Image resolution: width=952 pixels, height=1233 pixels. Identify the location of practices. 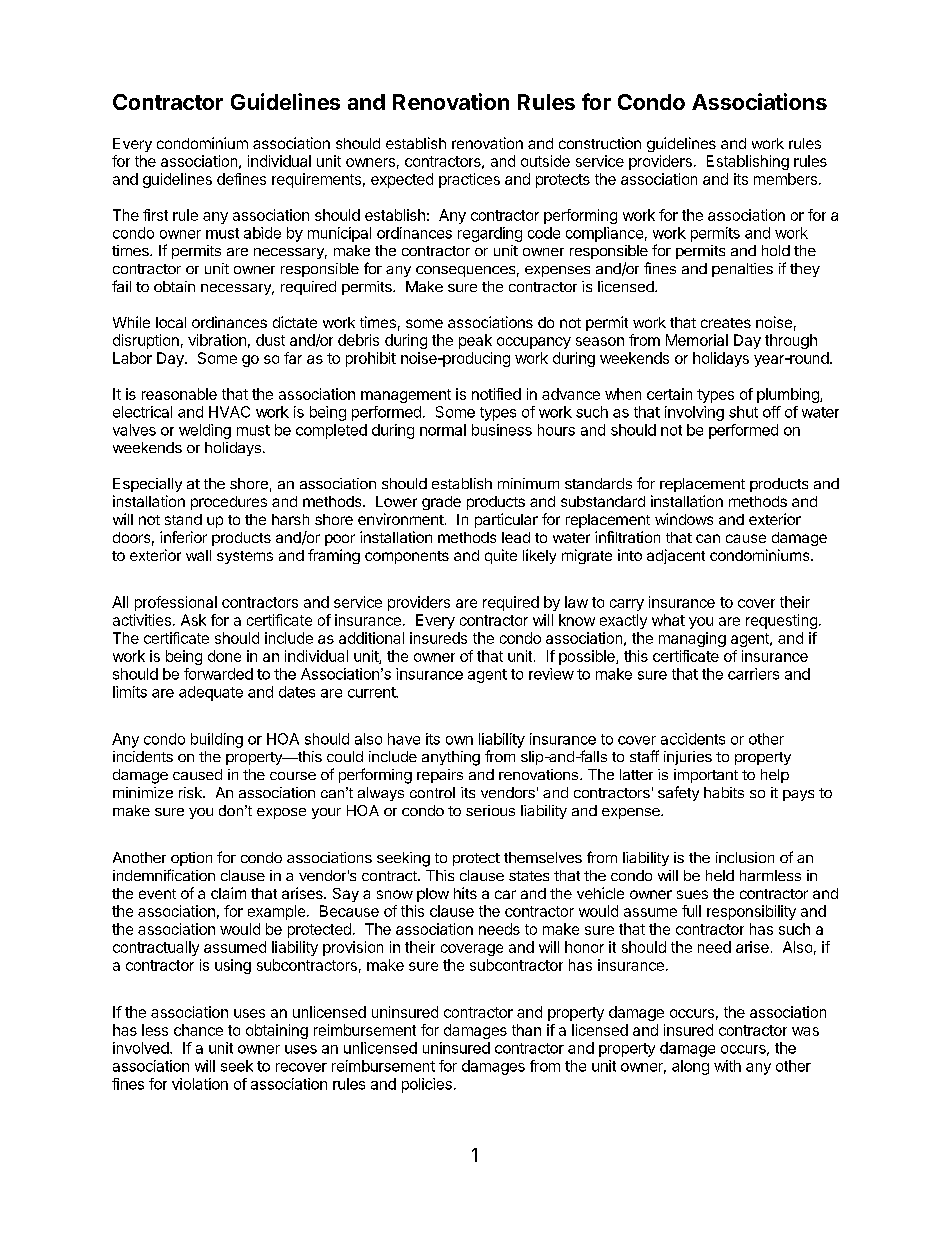
(469, 180).
